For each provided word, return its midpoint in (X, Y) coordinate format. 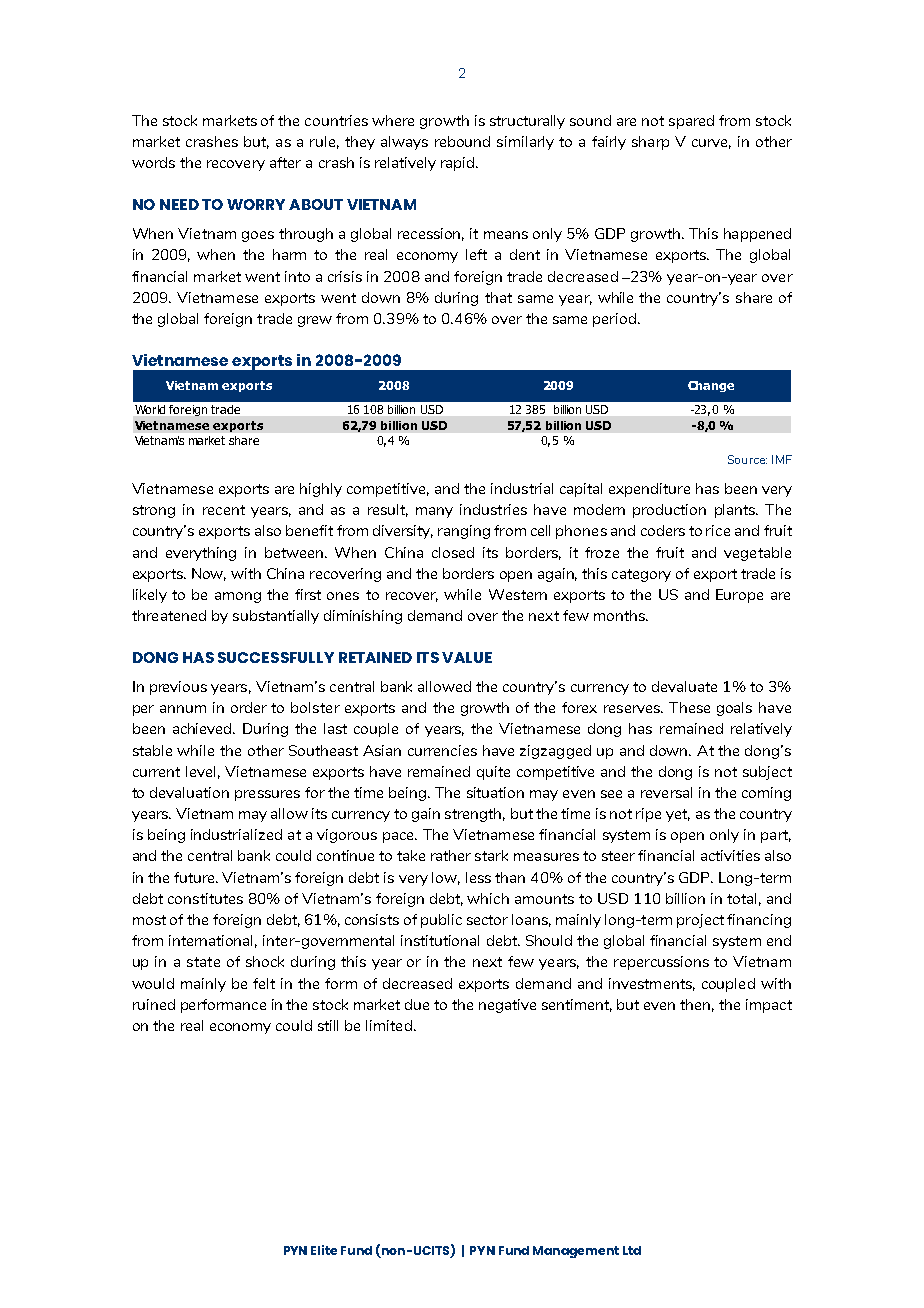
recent (224, 510)
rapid (459, 164)
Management (576, 1252)
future (195, 877)
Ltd (632, 1250)
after (285, 162)
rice (718, 530)
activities (730, 855)
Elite (324, 1250)
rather (451, 855)
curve (711, 144)
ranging (464, 532)
